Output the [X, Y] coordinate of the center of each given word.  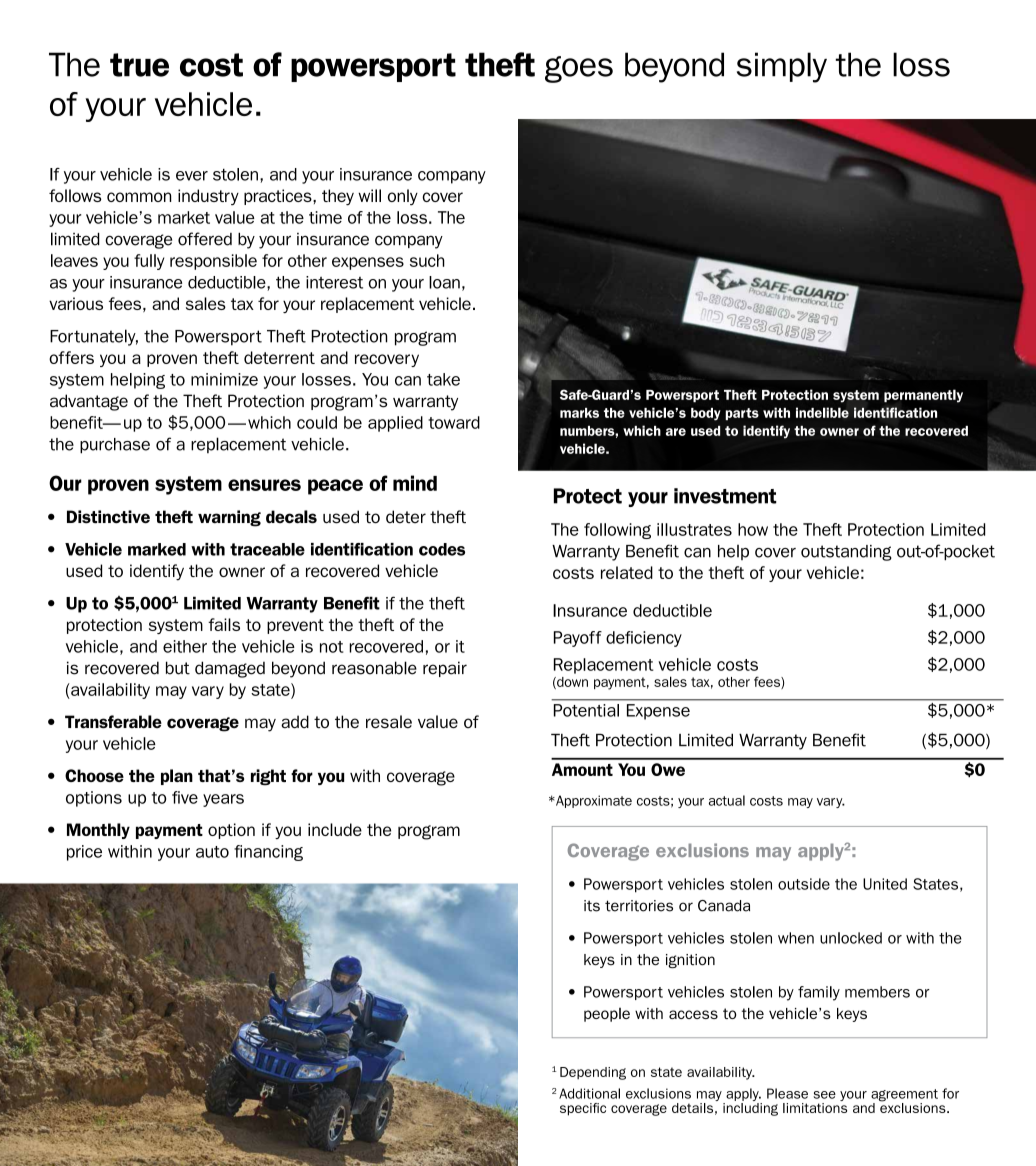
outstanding [846, 553]
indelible [822, 412]
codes [442, 549]
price [84, 853]
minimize [224, 379]
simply [782, 67]
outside [804, 884]
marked [157, 549]
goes [579, 69]
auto [212, 852]
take [443, 379]
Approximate [593, 801]
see [825, 1095]
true [139, 65]
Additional [589, 1093]
